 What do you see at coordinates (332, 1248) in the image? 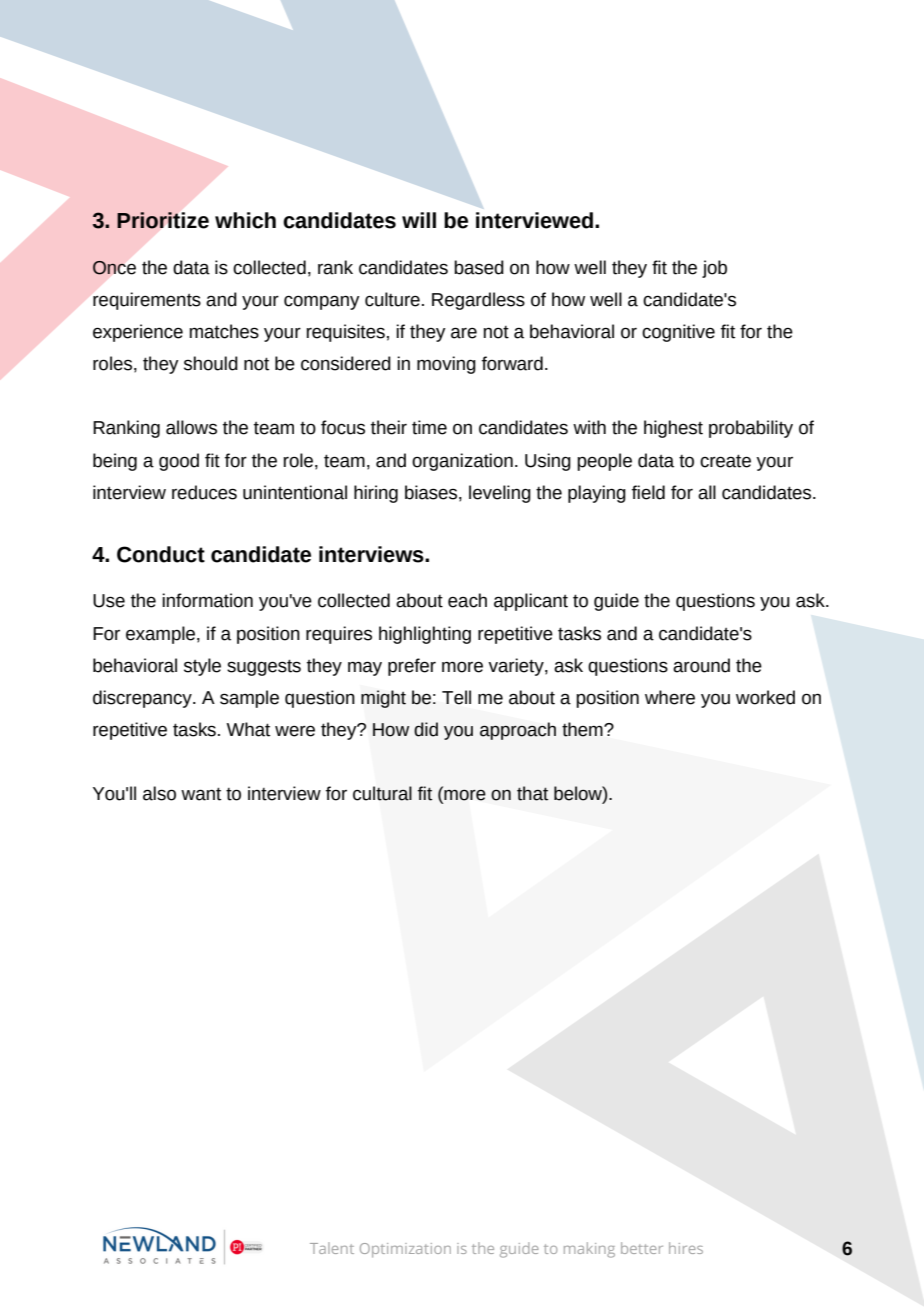
I see `Talent` at bounding box center [332, 1248].
